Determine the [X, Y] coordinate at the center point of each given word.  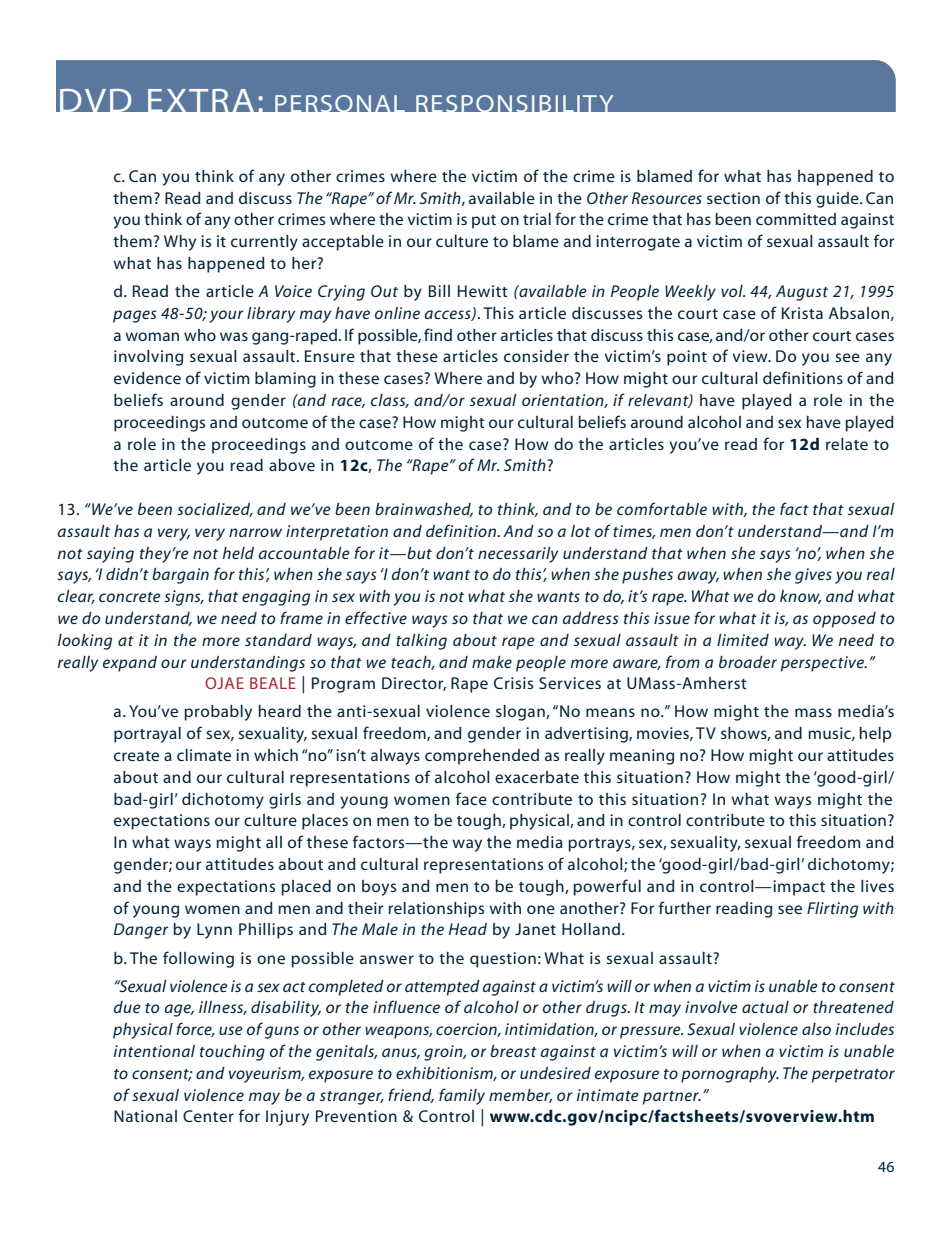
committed [796, 219]
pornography [730, 1075]
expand [130, 664]
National [145, 1116]
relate [847, 444]
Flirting [832, 910]
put [484, 222]
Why [180, 243]
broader [748, 662]
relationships [436, 910]
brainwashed [424, 510]
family [462, 1096]
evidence [147, 378]
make [492, 662]
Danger [141, 931]
